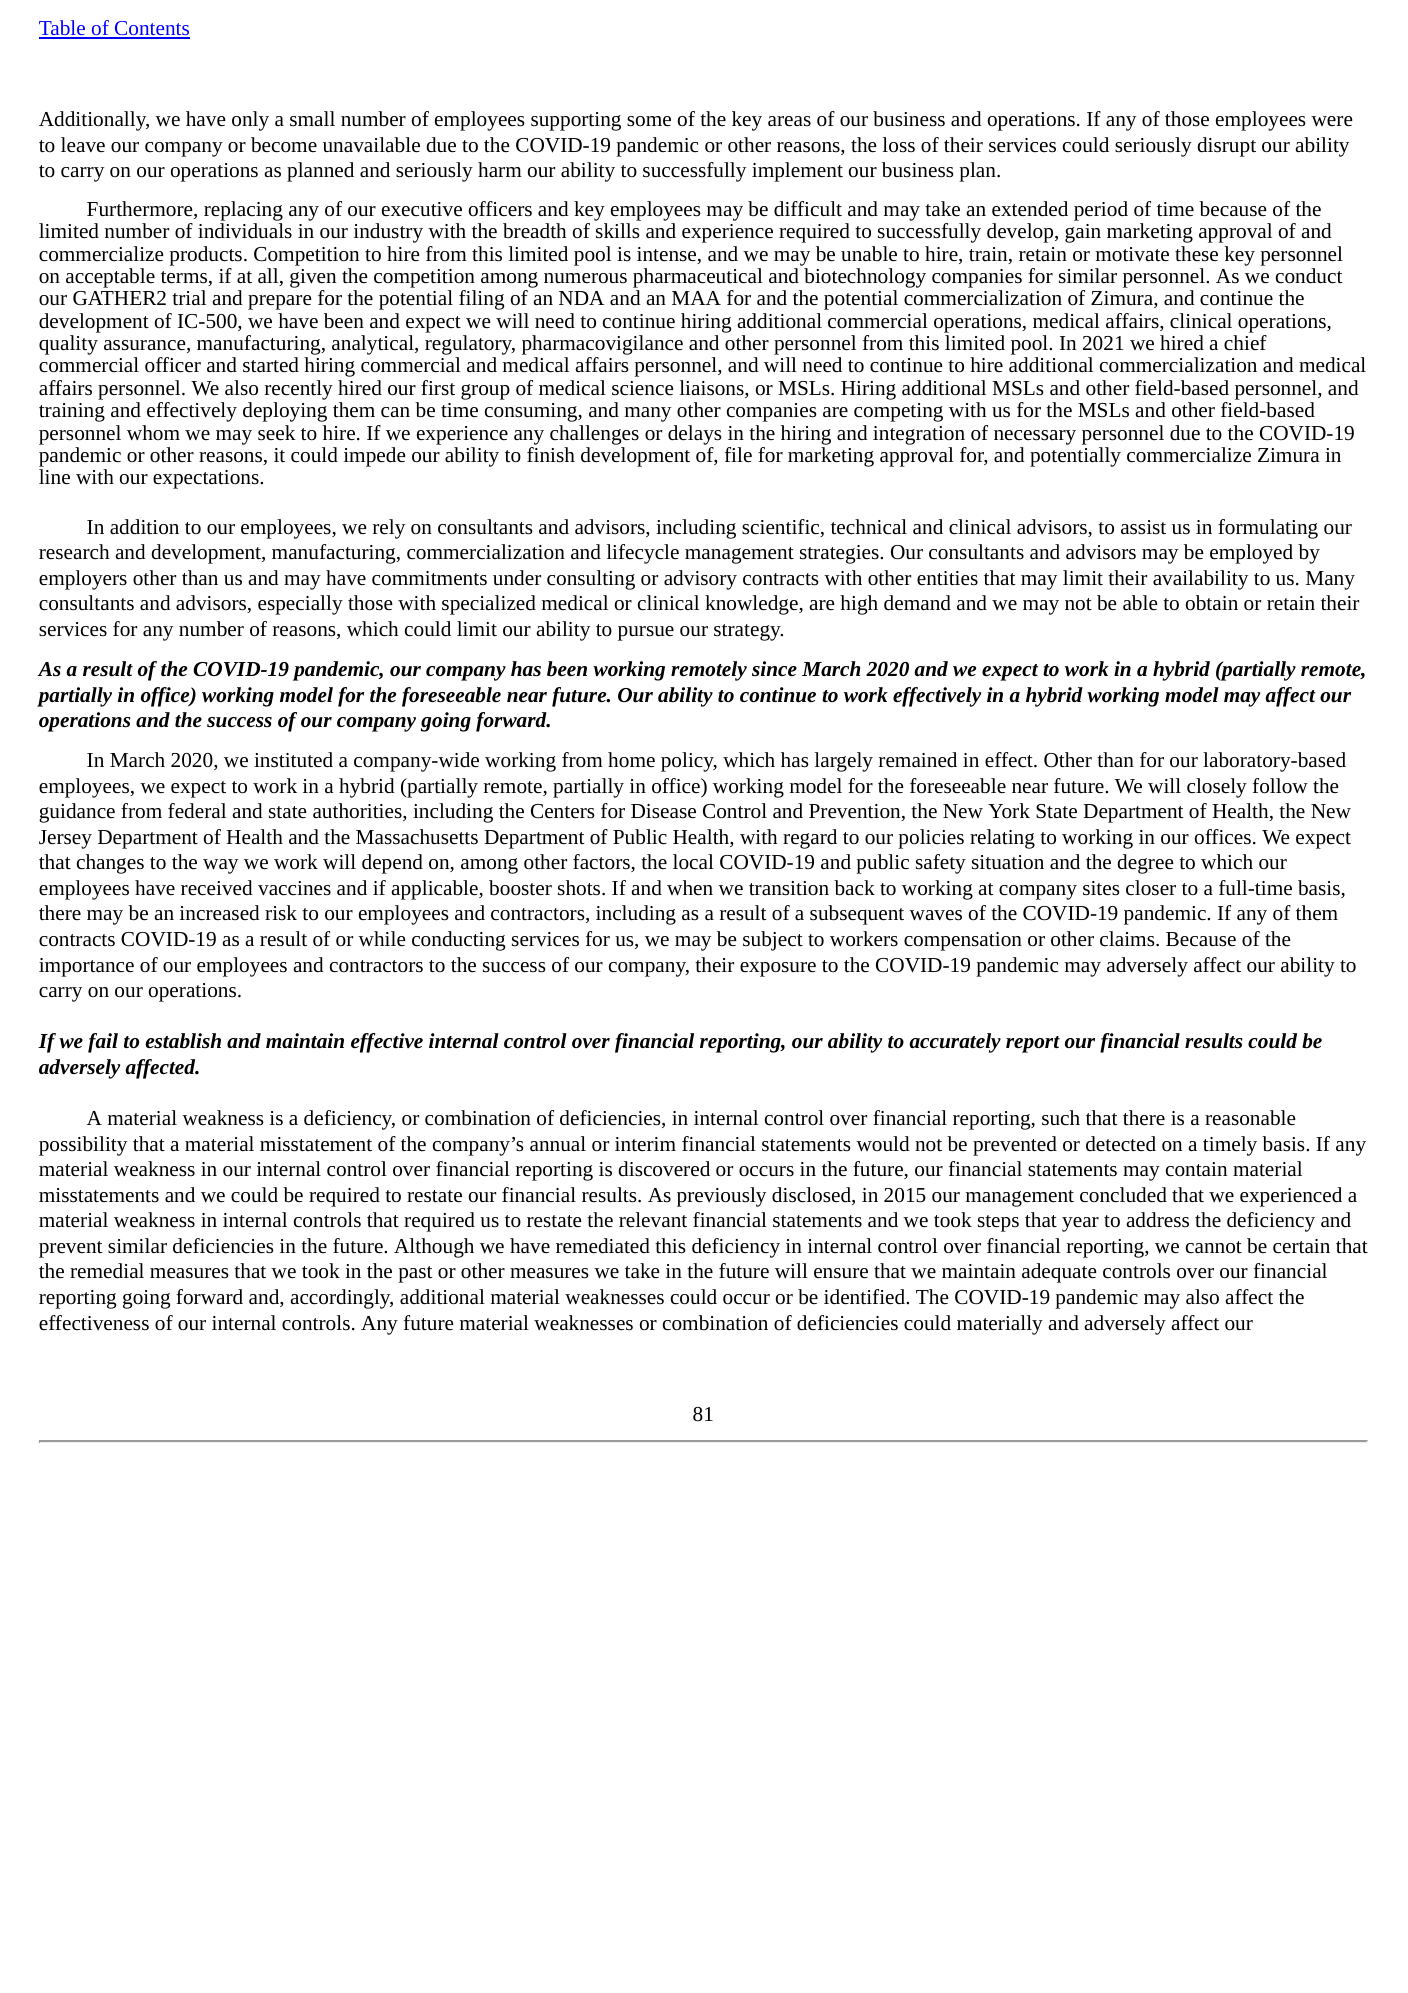 The image size is (1408, 1993). What do you see at coordinates (696, 298) in the page?
I see `MAA` at bounding box center [696, 298].
